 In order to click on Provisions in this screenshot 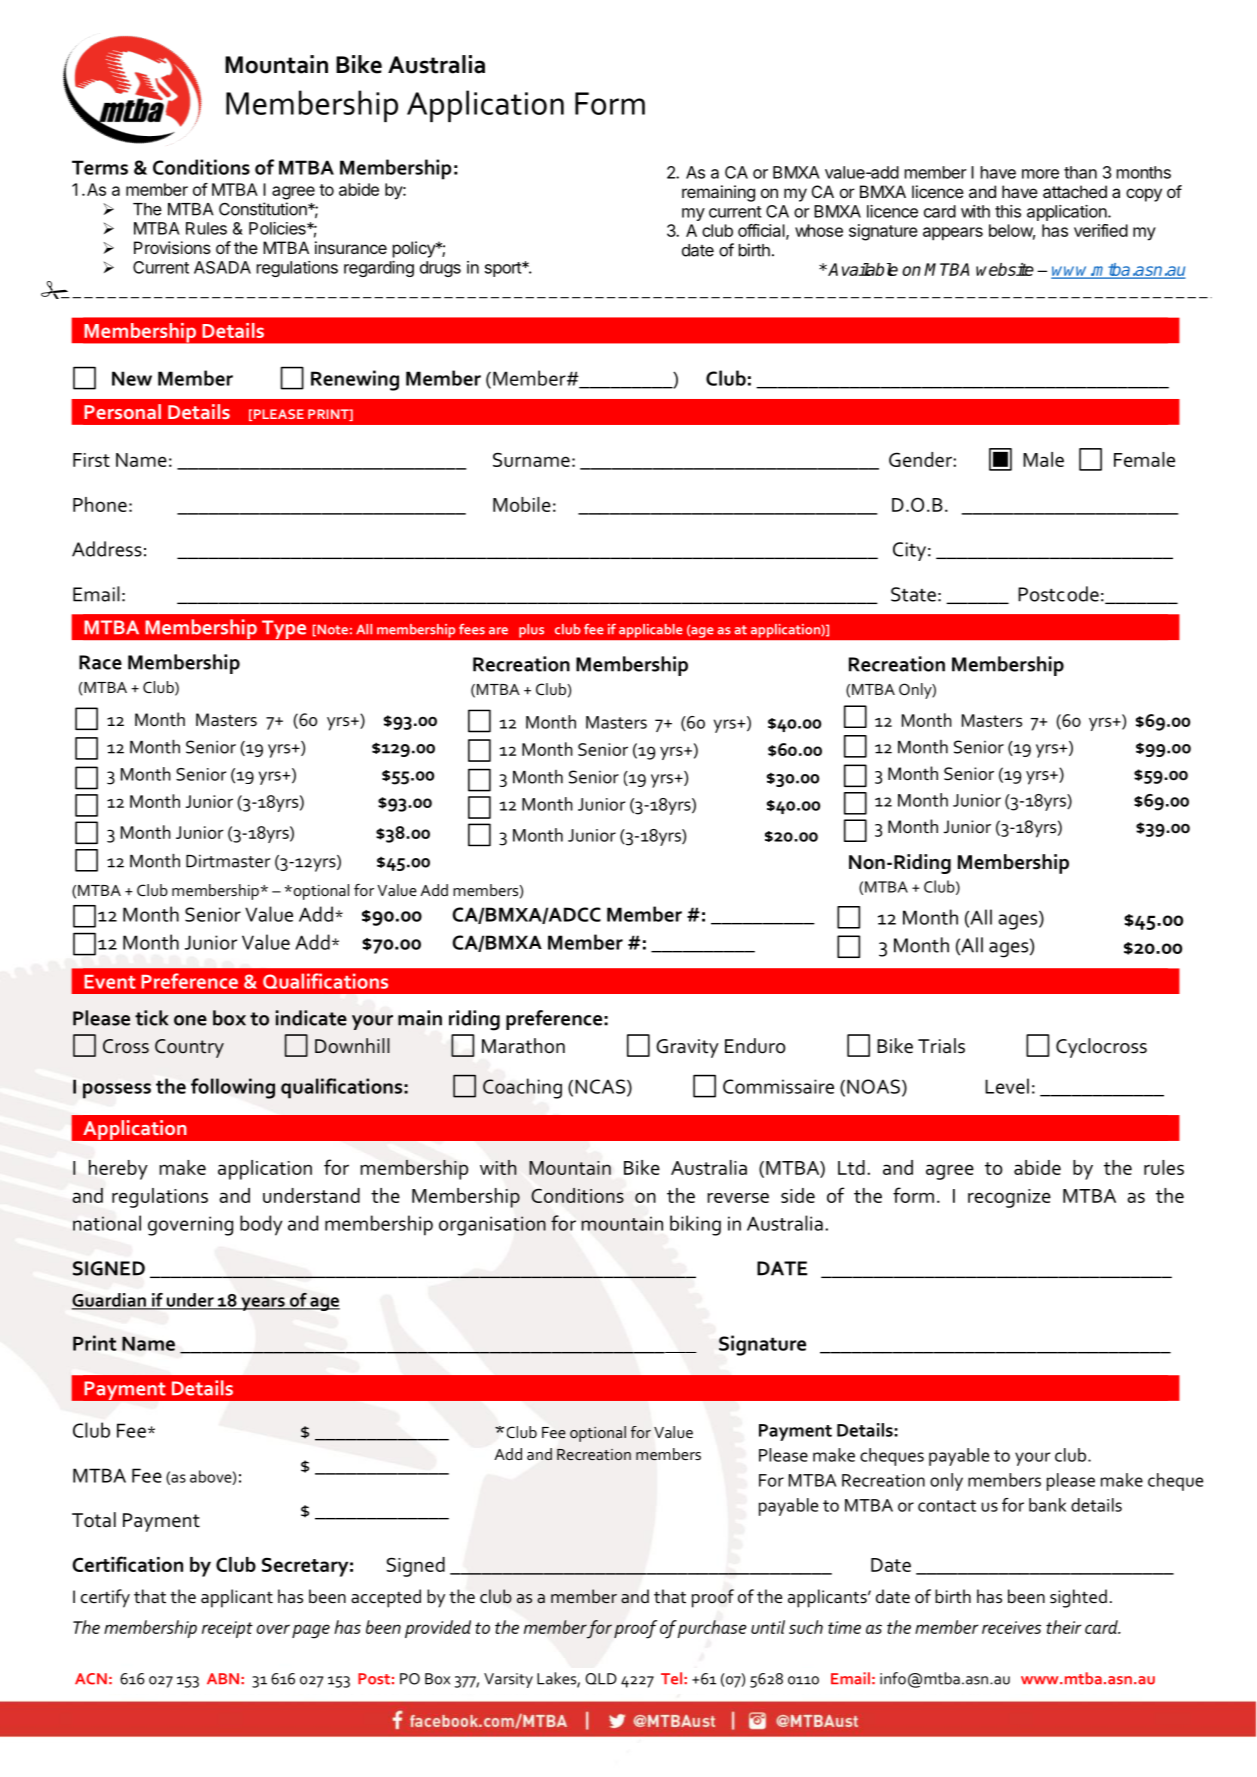, I will do `click(172, 247)`.
